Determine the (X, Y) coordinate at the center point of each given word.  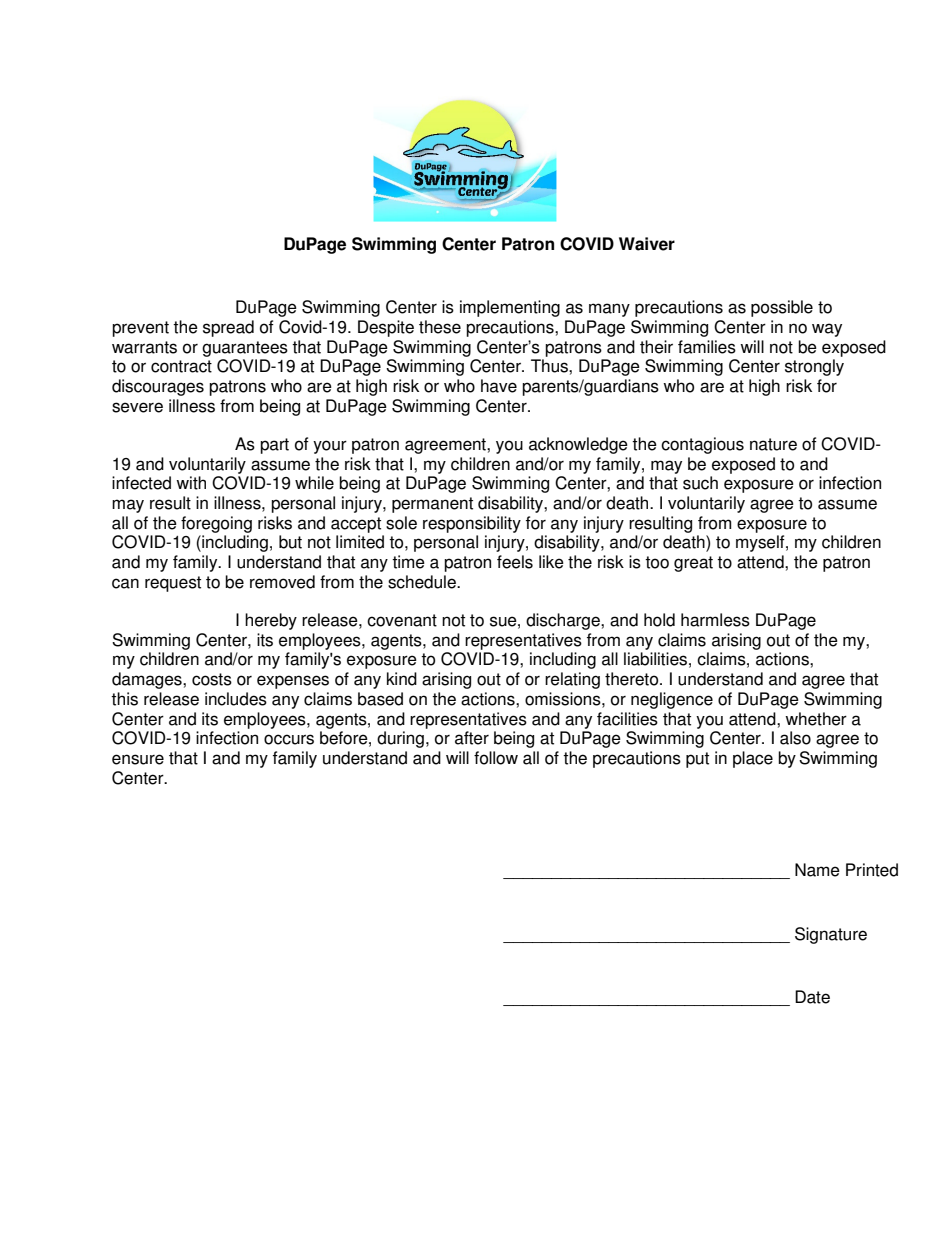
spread (228, 328)
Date (812, 997)
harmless (715, 620)
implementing (510, 308)
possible (782, 308)
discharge (564, 621)
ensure (138, 759)
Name (817, 870)
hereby (271, 621)
